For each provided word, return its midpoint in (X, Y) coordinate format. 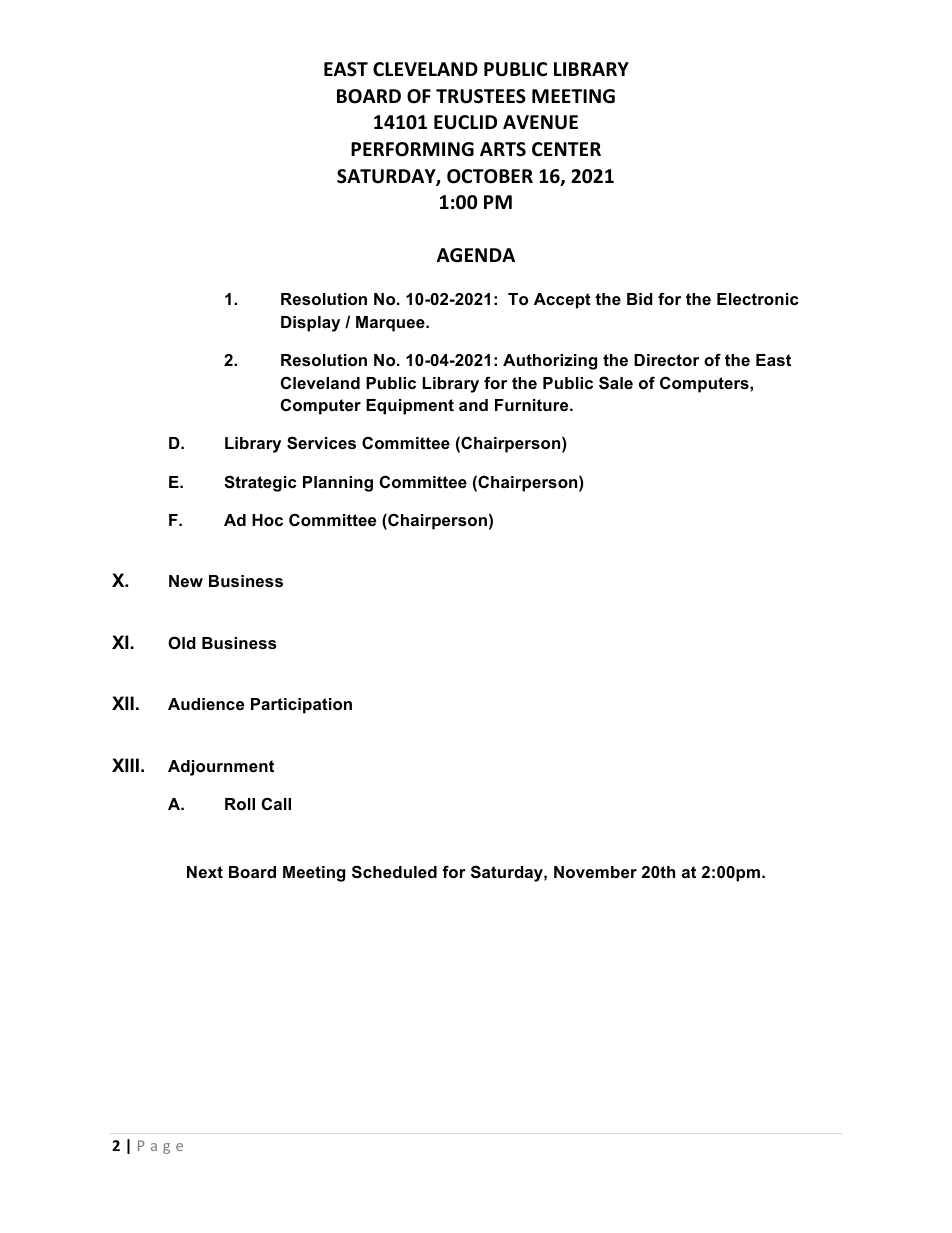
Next (205, 872)
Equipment (410, 407)
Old (182, 642)
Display (310, 324)
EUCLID (465, 122)
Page (160, 1147)
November (595, 872)
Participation (301, 706)
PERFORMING (412, 149)
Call (276, 803)
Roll (240, 804)
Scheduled (394, 872)
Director (666, 360)
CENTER (566, 149)
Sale (616, 382)
